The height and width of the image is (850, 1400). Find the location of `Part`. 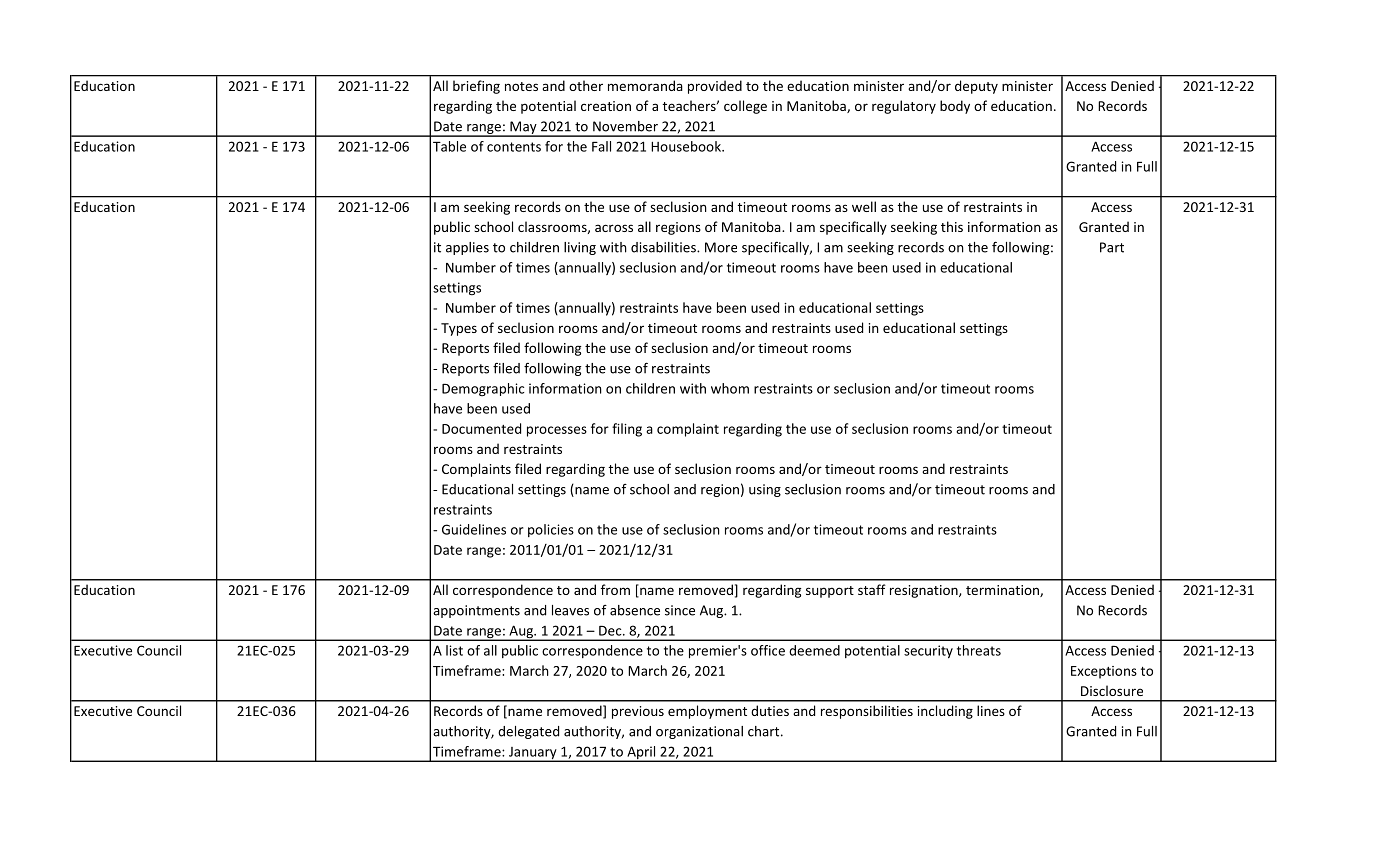

Part is located at coordinates (1112, 247).
